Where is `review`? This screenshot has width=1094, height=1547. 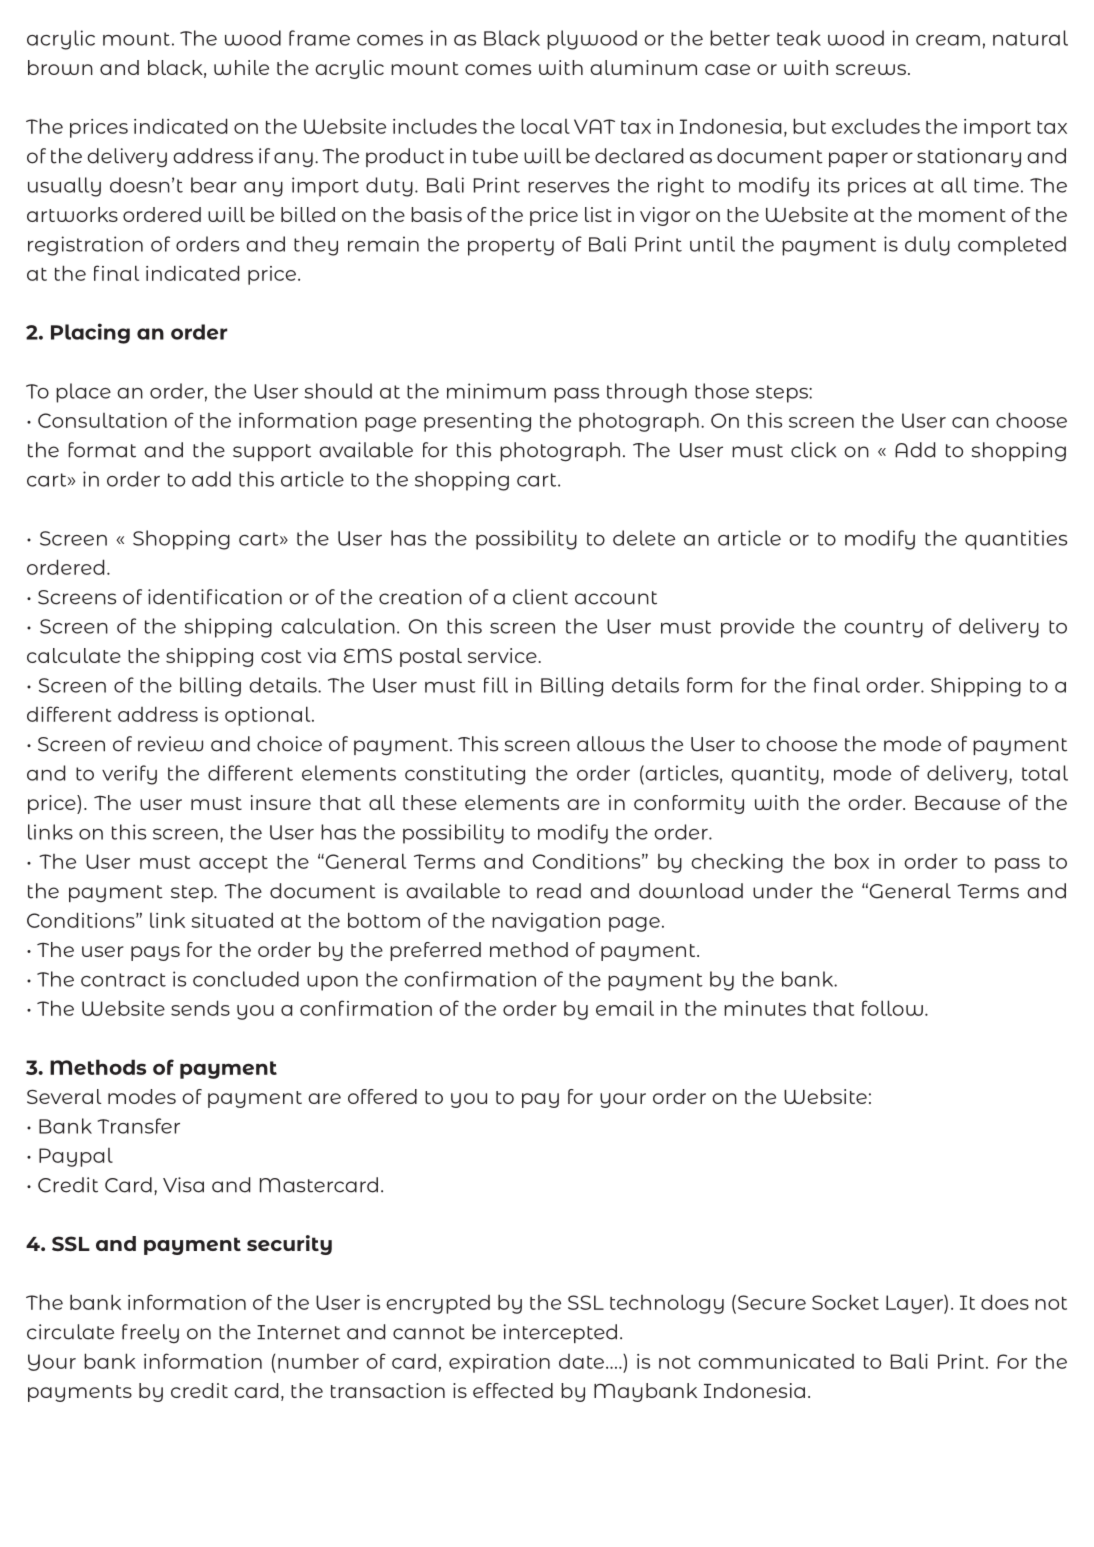
review is located at coordinates (170, 744).
